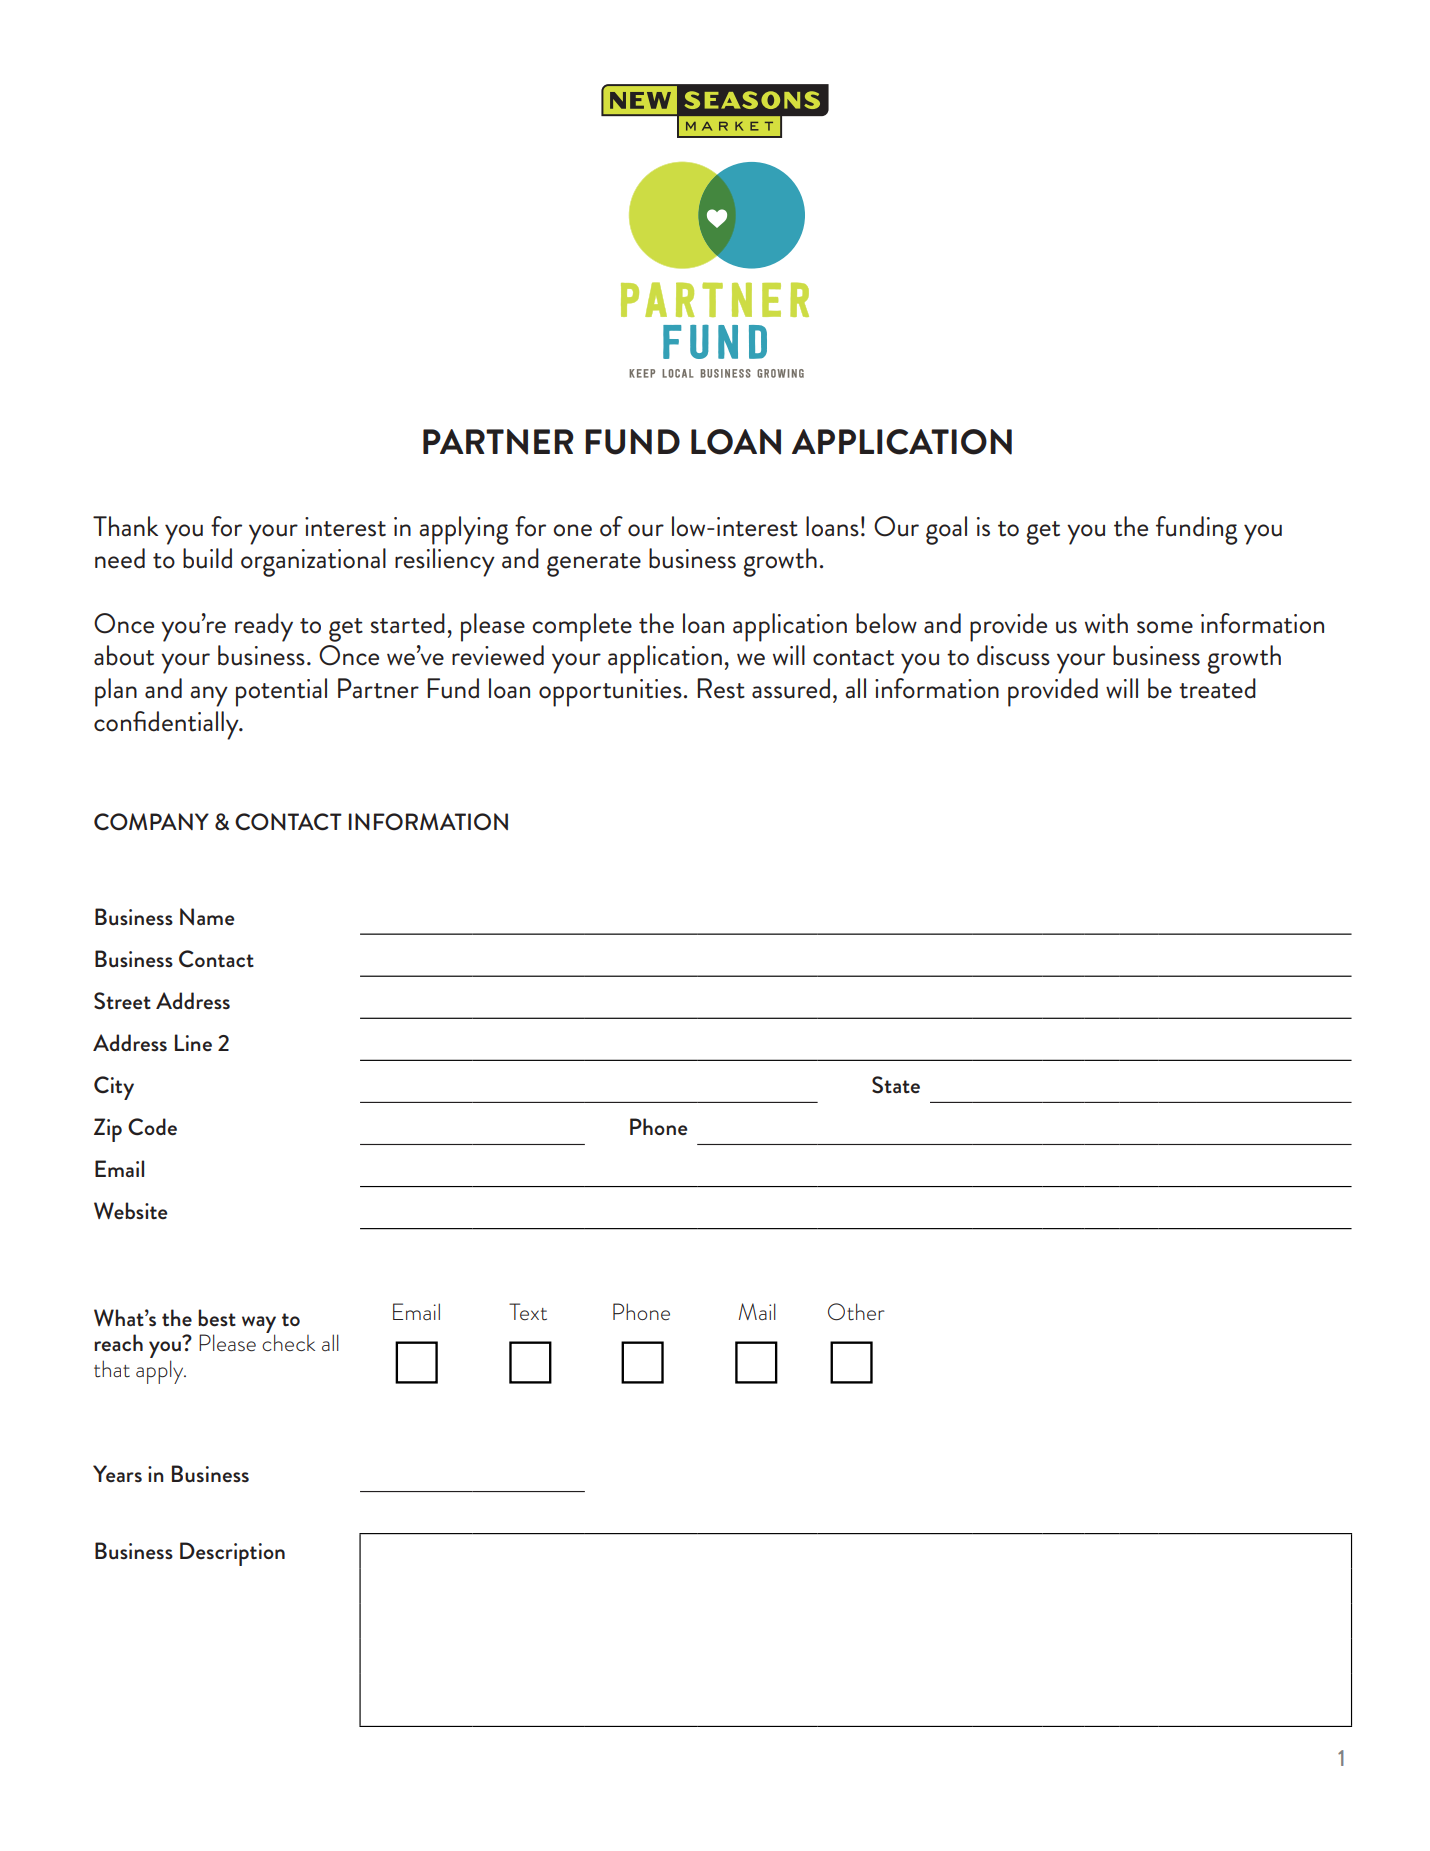 This page has height=1851, width=1430. What do you see at coordinates (594, 565) in the page?
I see `generate` at bounding box center [594, 565].
